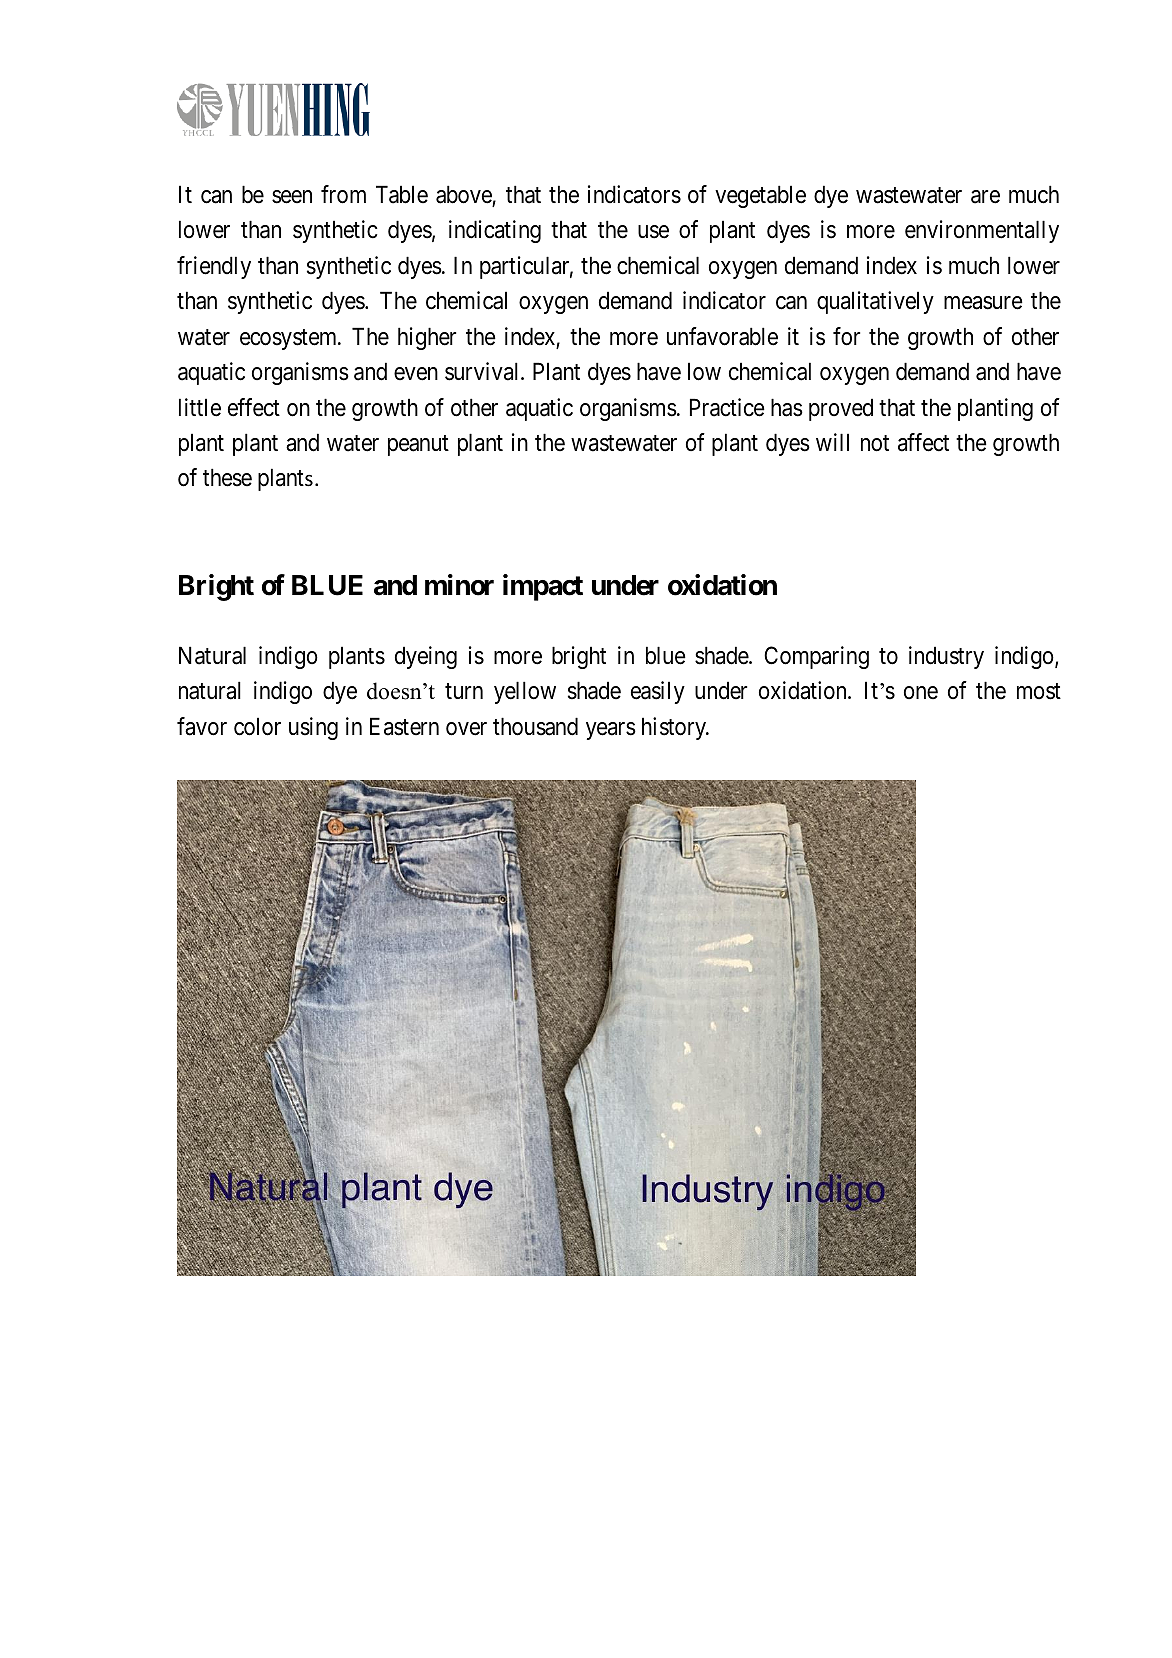  I want to click on survival, so click(484, 371).
